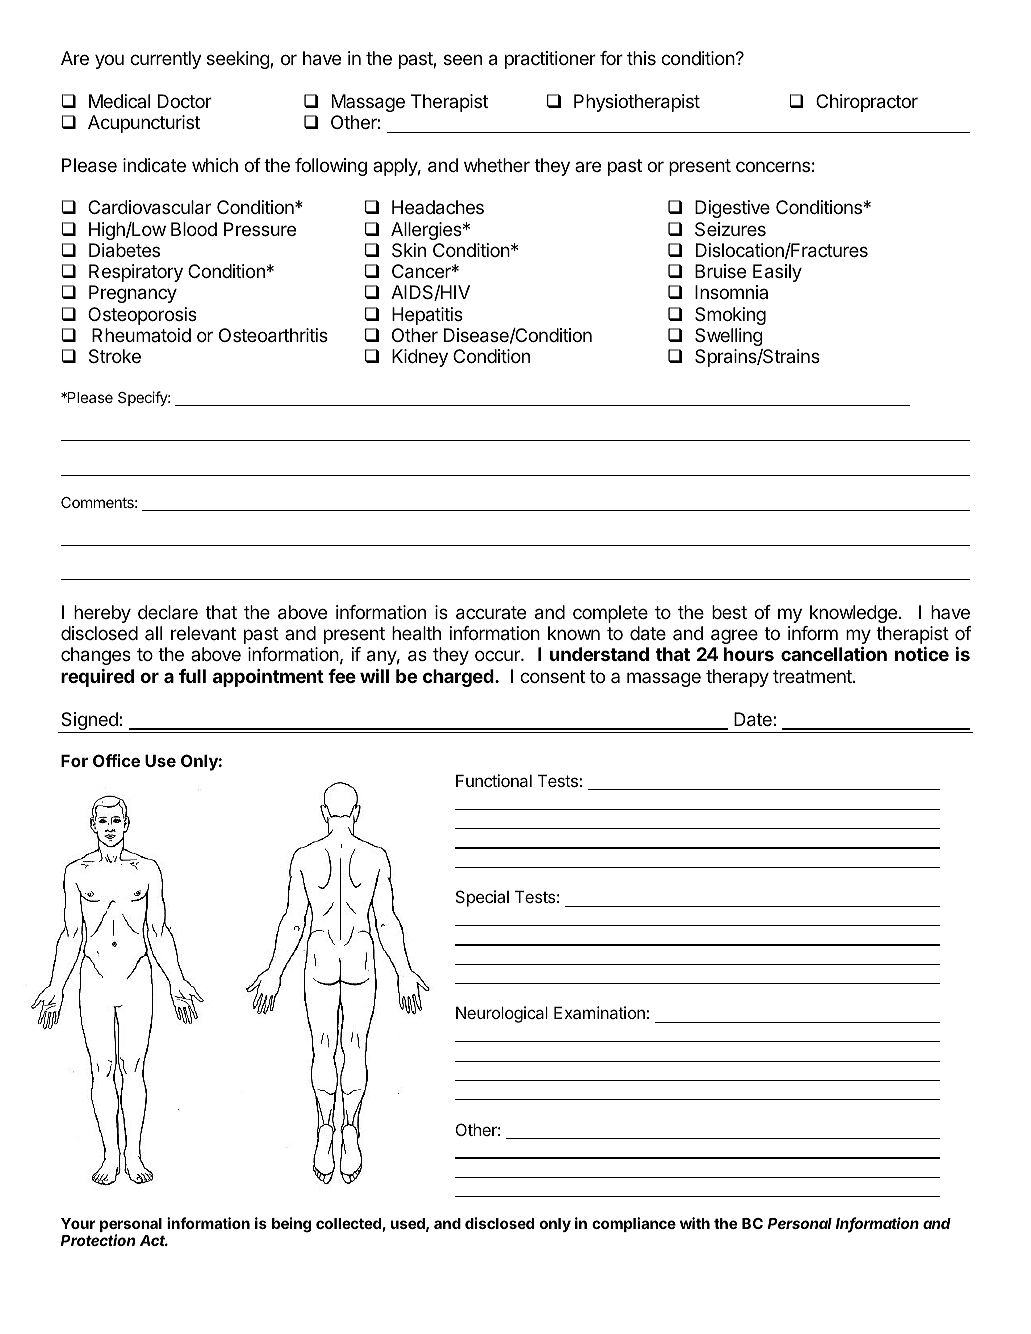 This document has width=1031, height=1334. Describe the element at coordinates (463, 59) in the document. I see `seen` at that location.
